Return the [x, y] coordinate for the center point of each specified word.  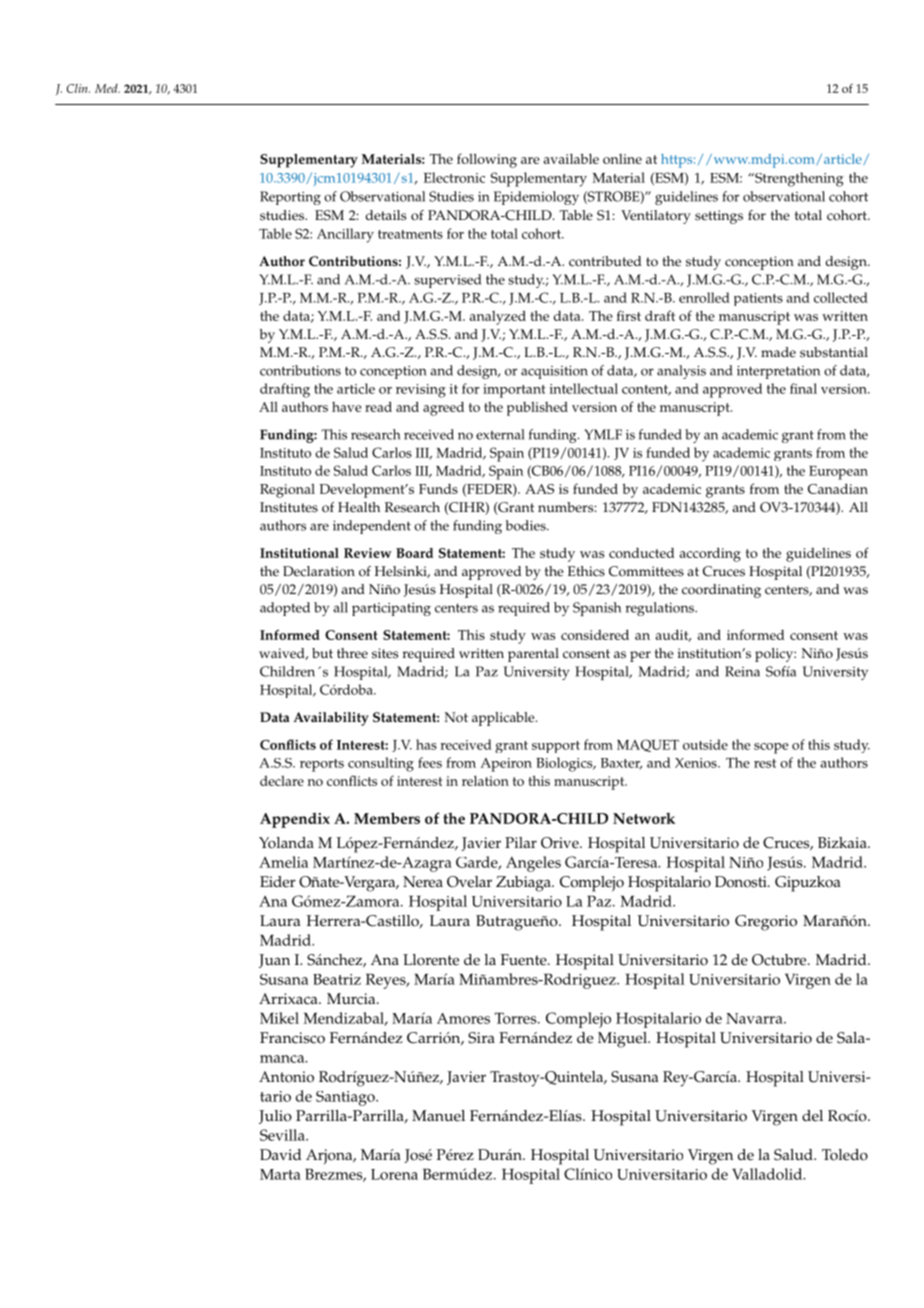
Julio [275, 1117]
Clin [78, 88]
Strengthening [798, 179]
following [487, 160]
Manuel [438, 1116]
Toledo [845, 1155]
